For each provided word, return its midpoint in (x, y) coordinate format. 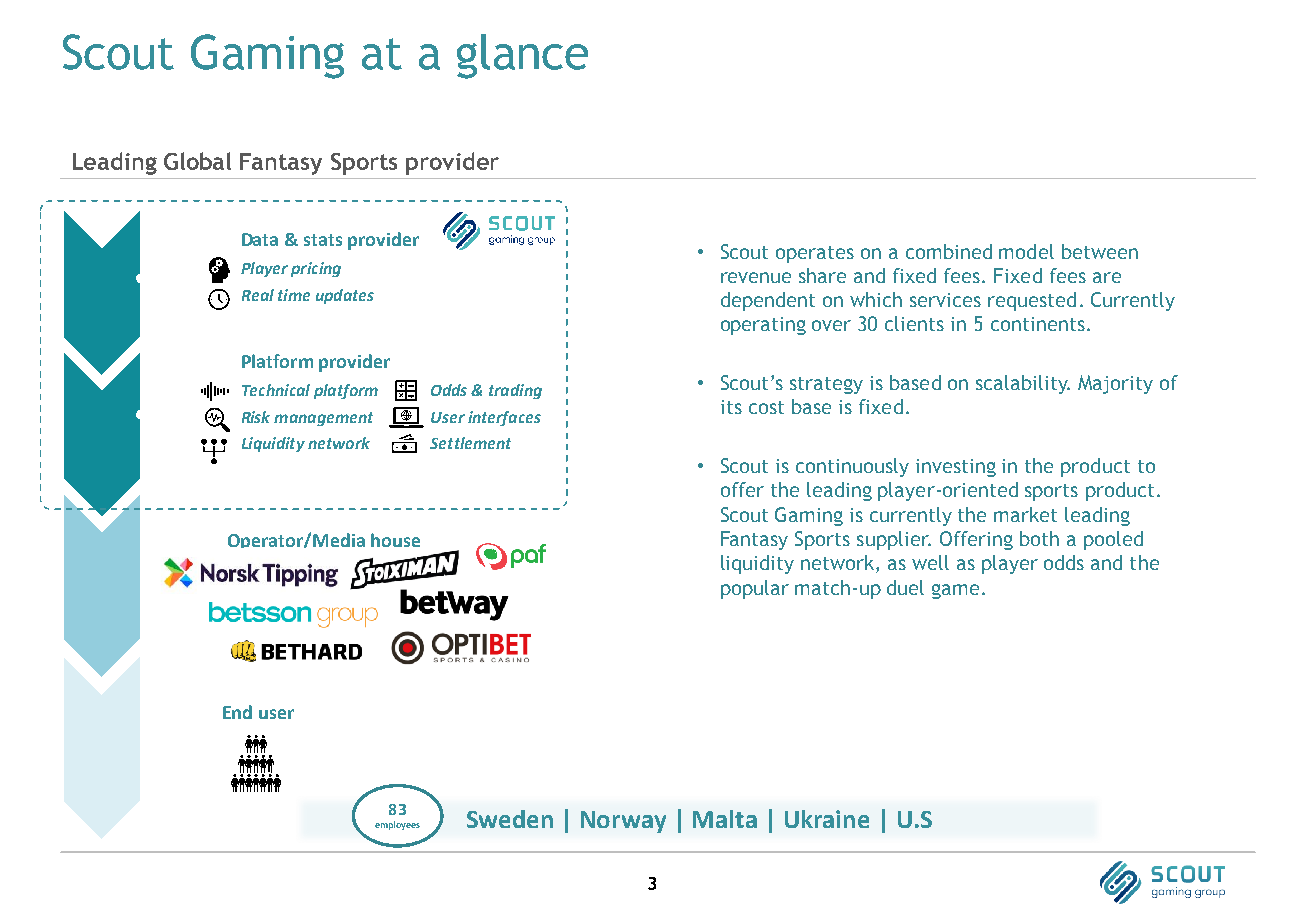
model (1026, 251)
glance (522, 56)
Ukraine (827, 819)
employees (397, 825)
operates (815, 254)
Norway (623, 822)
